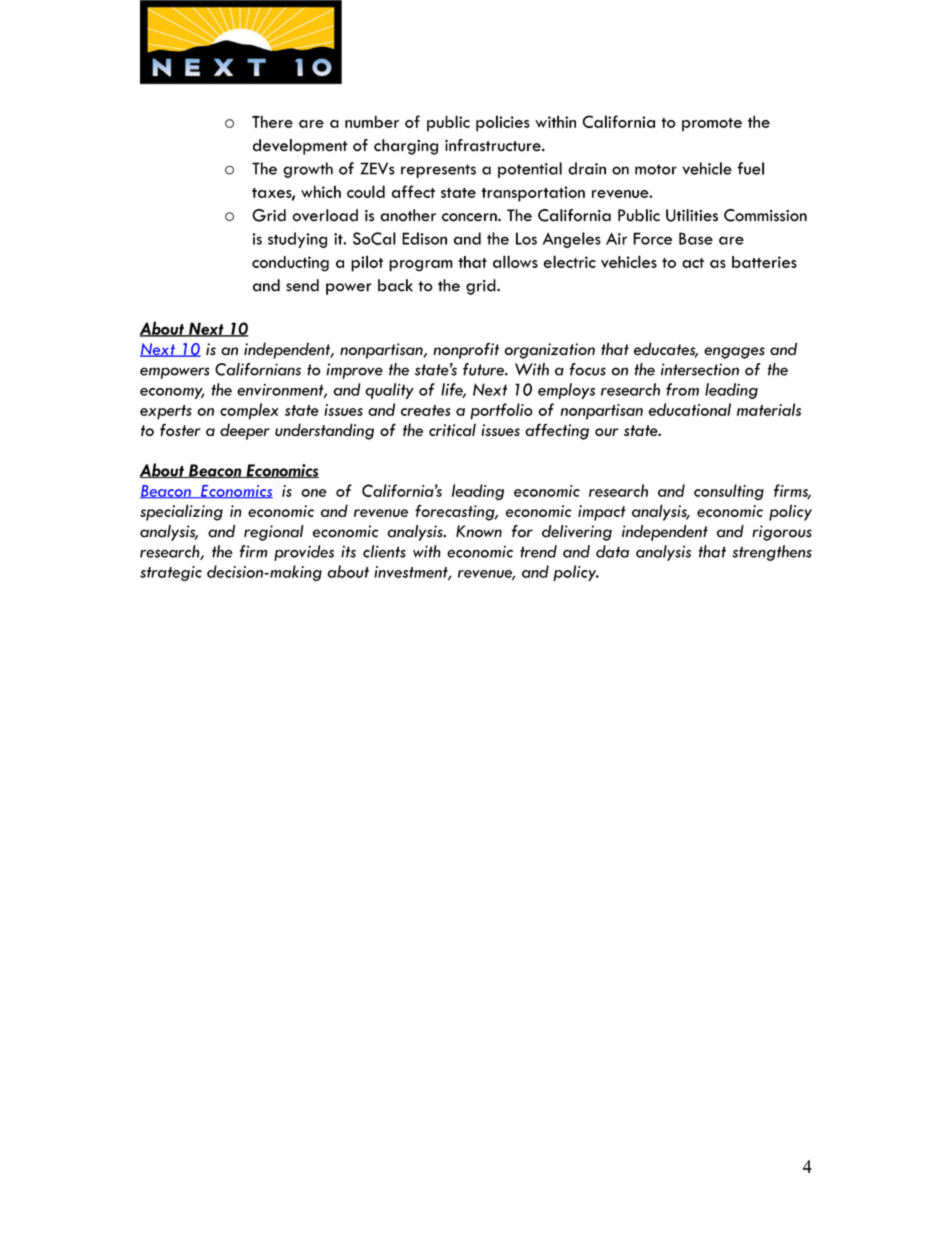 This image has height=1233, width=952. Describe the element at coordinates (290, 264) in the image. I see `conducting` at that location.
